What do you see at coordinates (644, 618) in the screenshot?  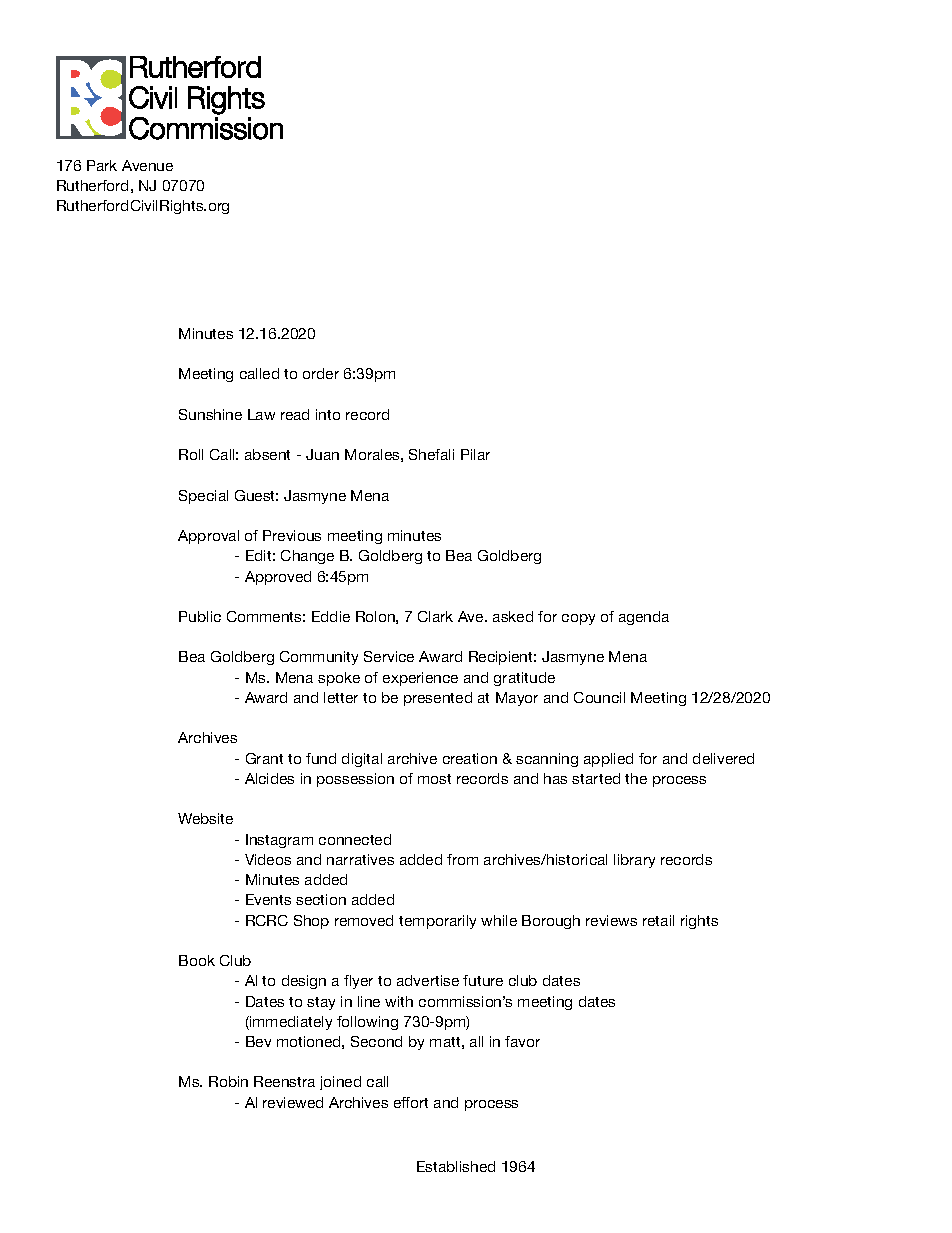 I see `agenda` at bounding box center [644, 618].
